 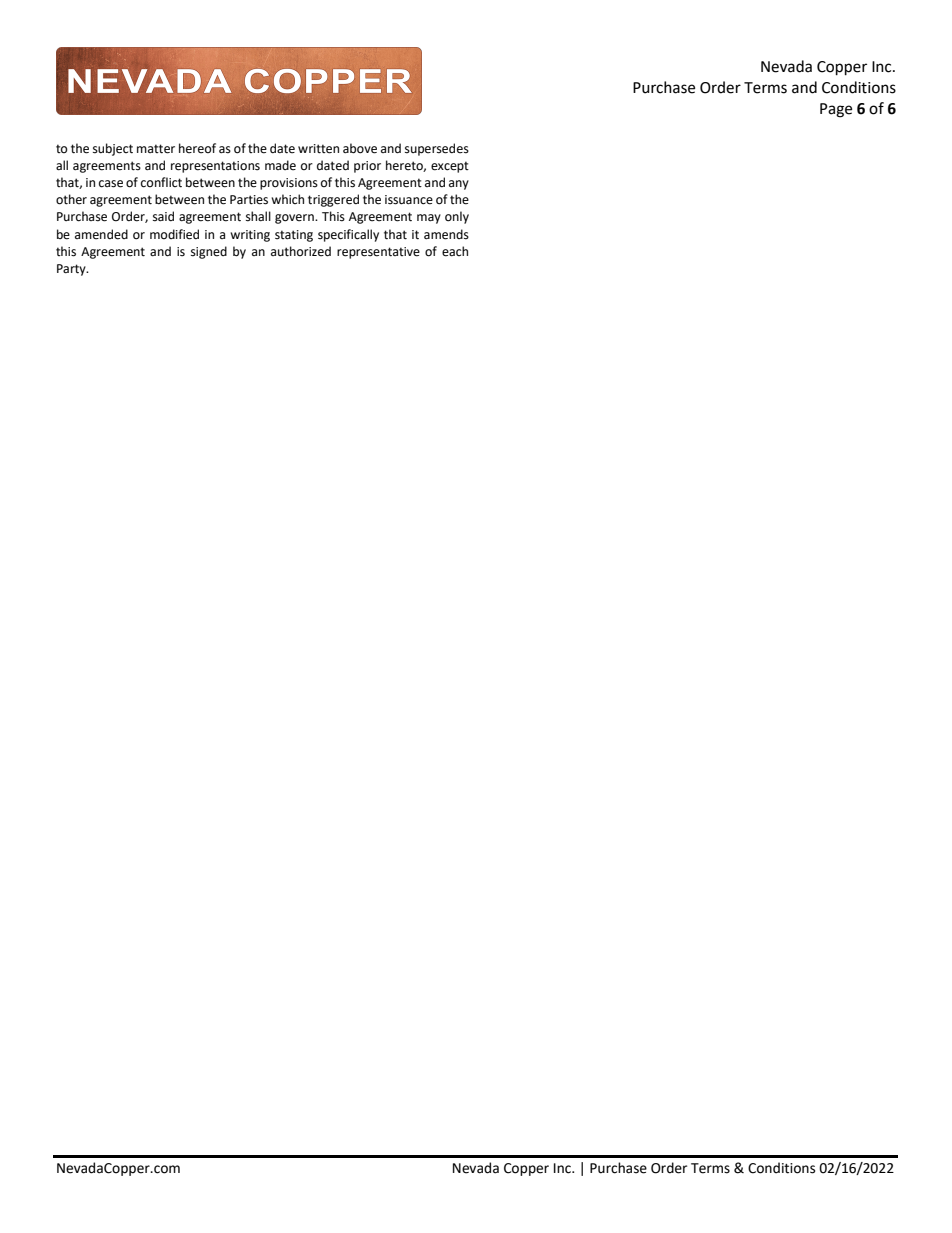 What do you see at coordinates (836, 110) in the page?
I see `Page` at bounding box center [836, 110].
